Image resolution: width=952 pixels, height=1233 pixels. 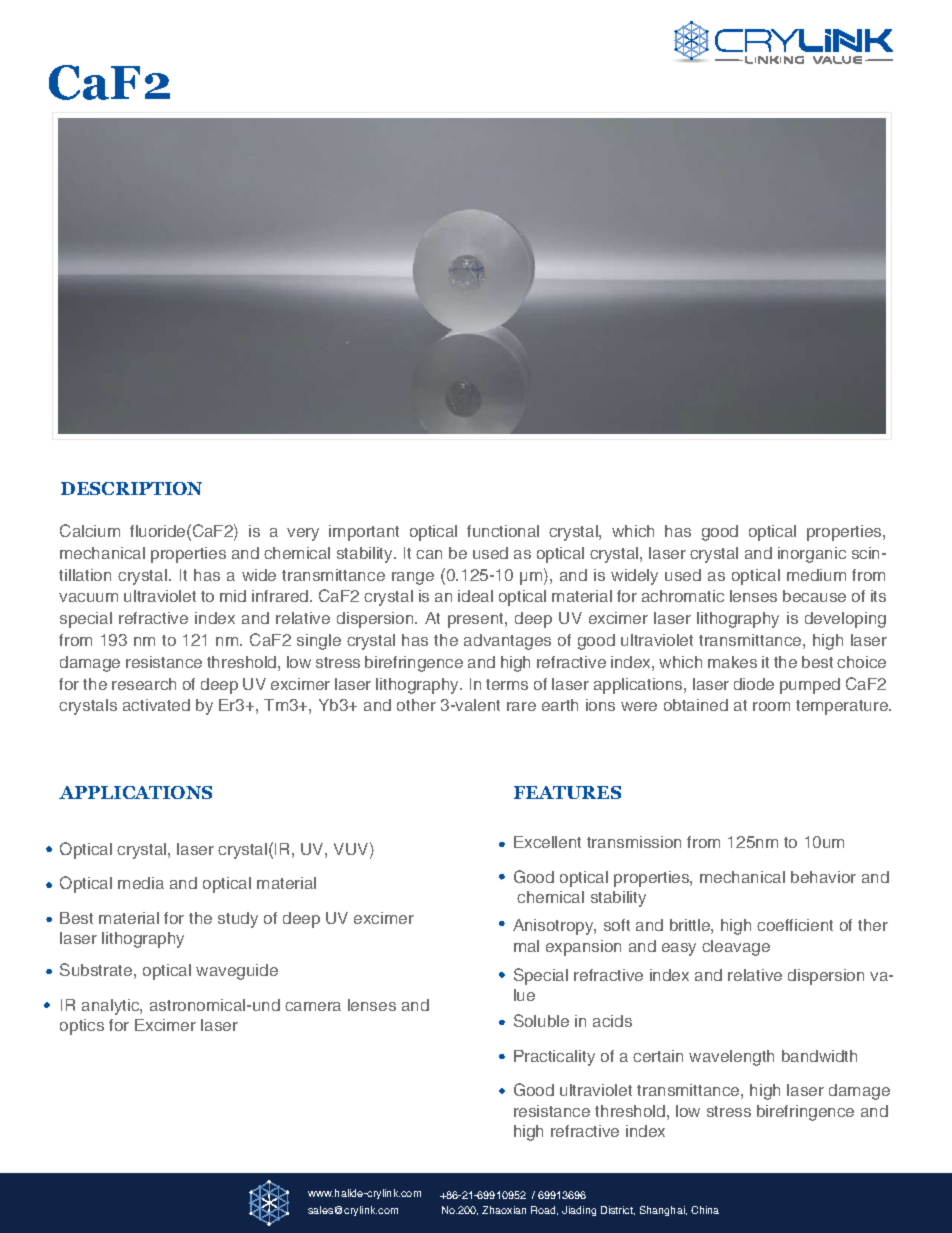 What do you see at coordinates (526, 946) in the screenshot?
I see `mal` at bounding box center [526, 946].
